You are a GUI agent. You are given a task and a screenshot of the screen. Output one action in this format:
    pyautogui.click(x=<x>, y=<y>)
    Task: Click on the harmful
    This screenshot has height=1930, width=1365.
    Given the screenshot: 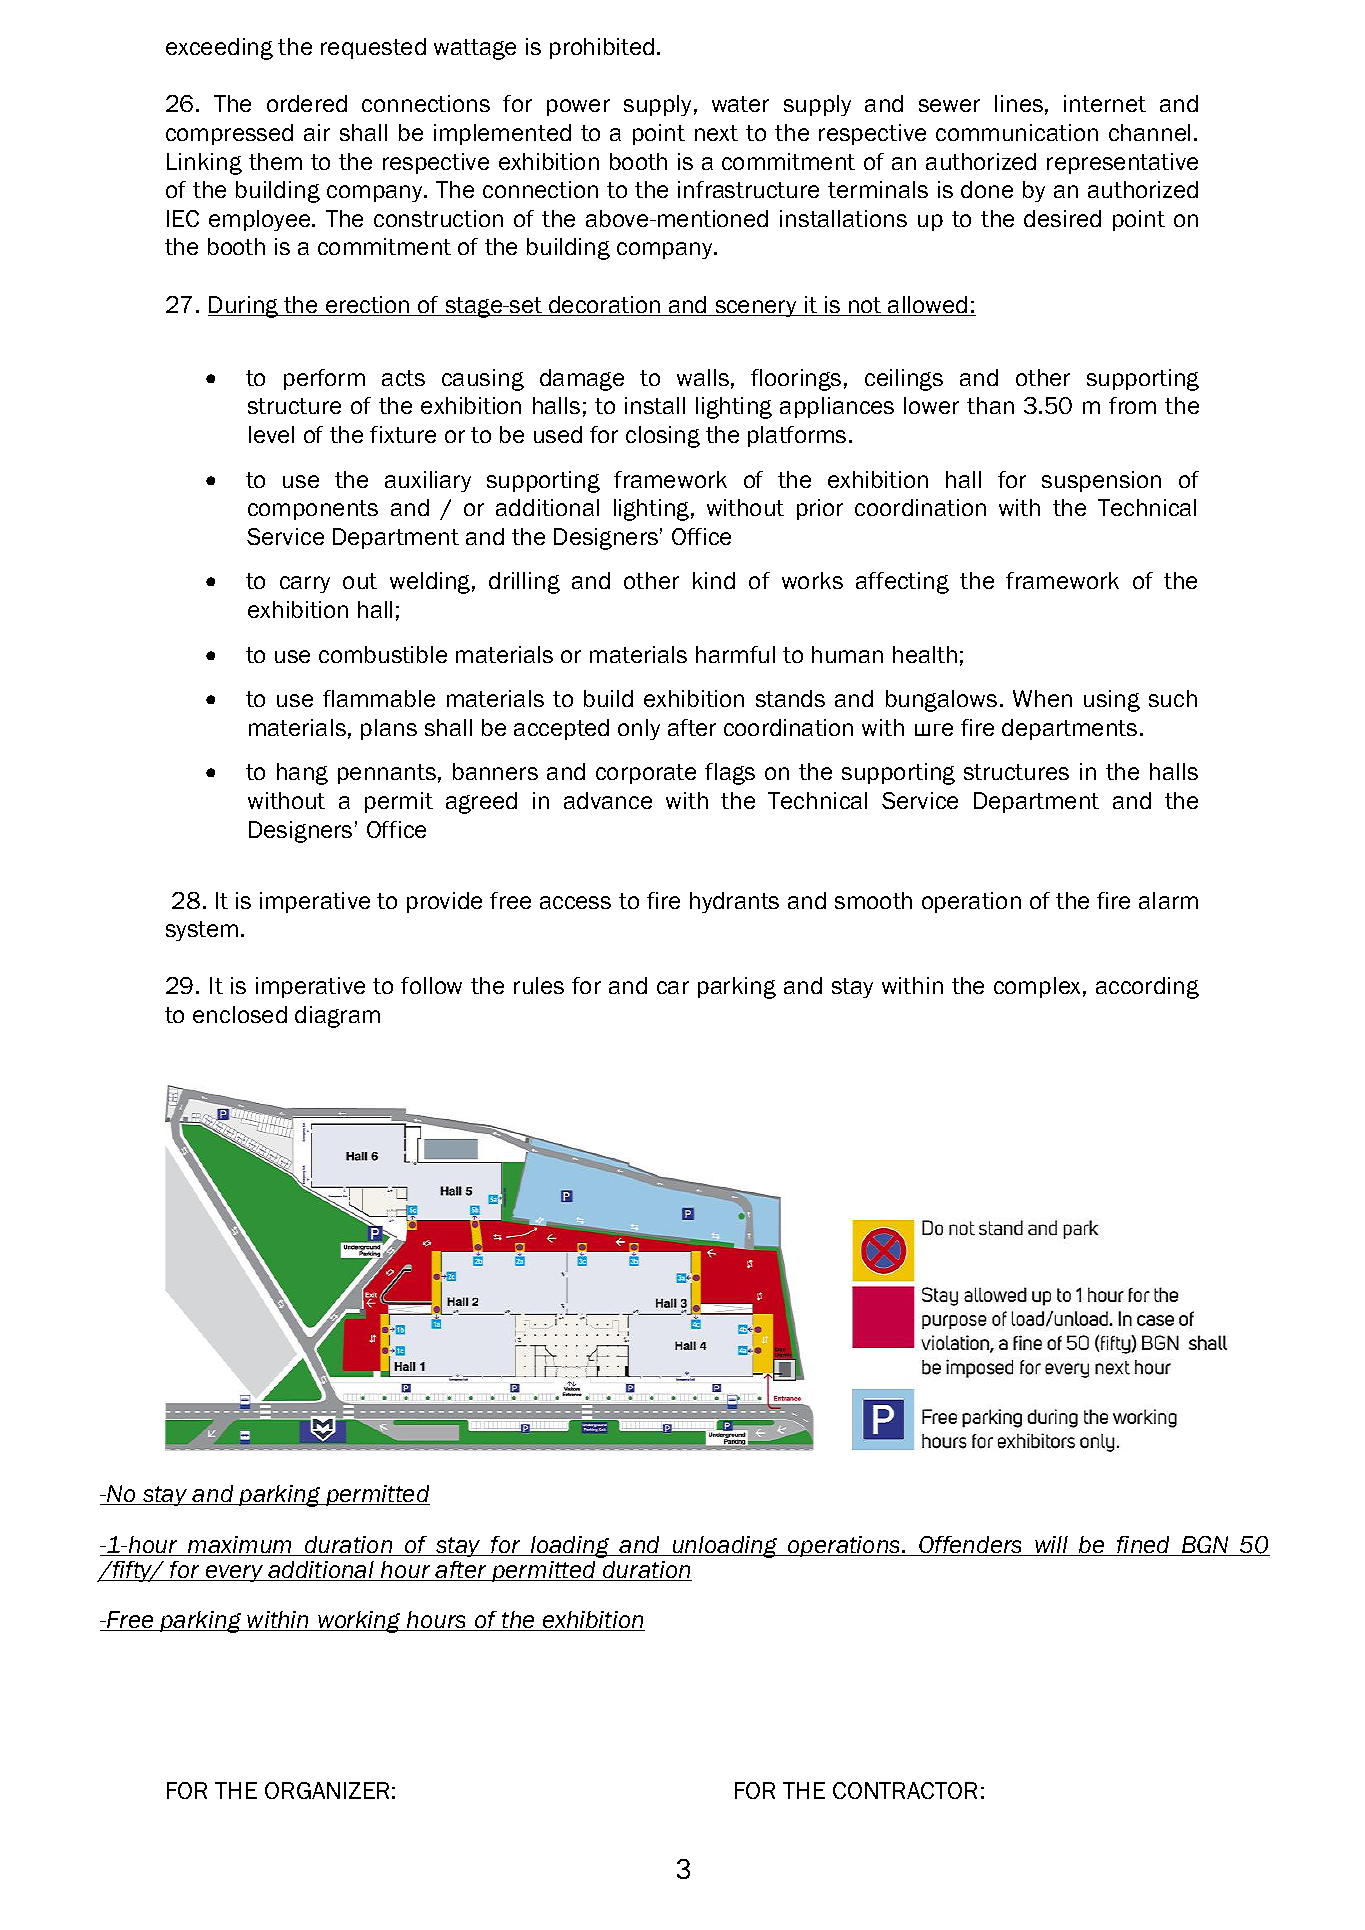 What is the action you would take?
    pyautogui.click(x=735, y=654)
